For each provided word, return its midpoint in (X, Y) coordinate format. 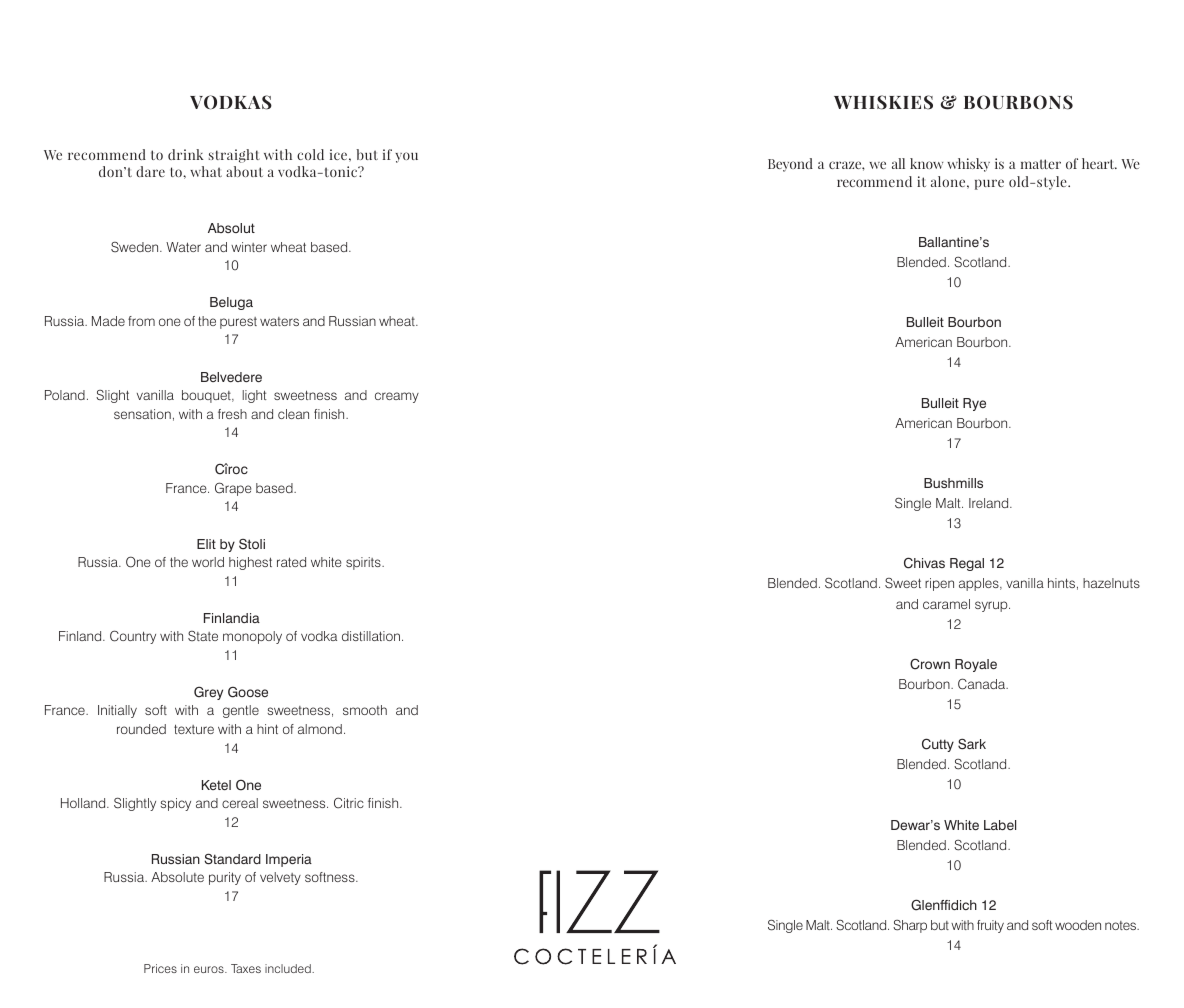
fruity (990, 926)
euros (210, 969)
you (406, 157)
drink (186, 154)
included (289, 968)
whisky (968, 165)
